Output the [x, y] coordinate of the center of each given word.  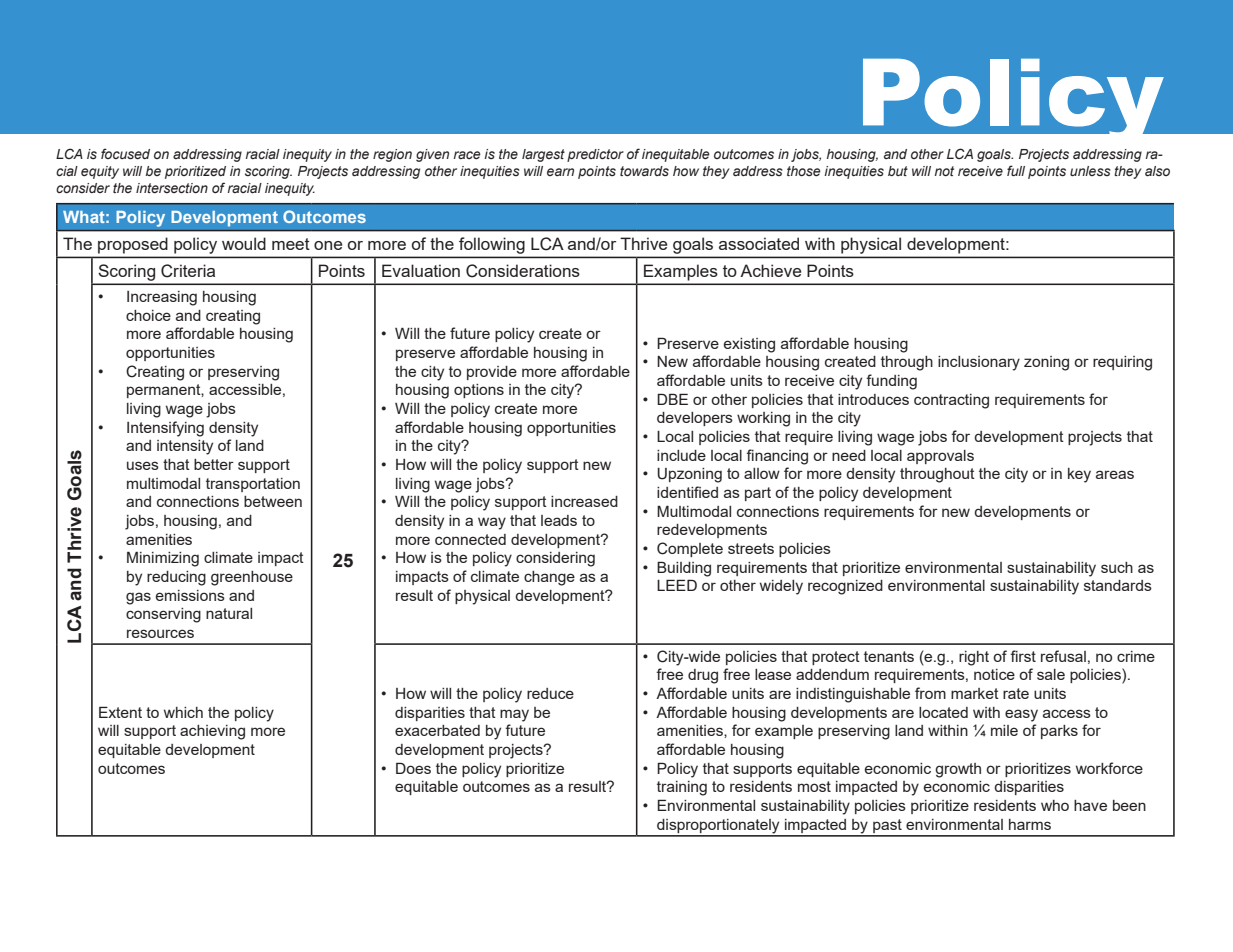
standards [1118, 585]
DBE [672, 399]
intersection [172, 188]
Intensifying [165, 429]
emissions [190, 595]
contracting [951, 401]
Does [413, 768]
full [1016, 170]
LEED [677, 585]
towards [644, 171]
